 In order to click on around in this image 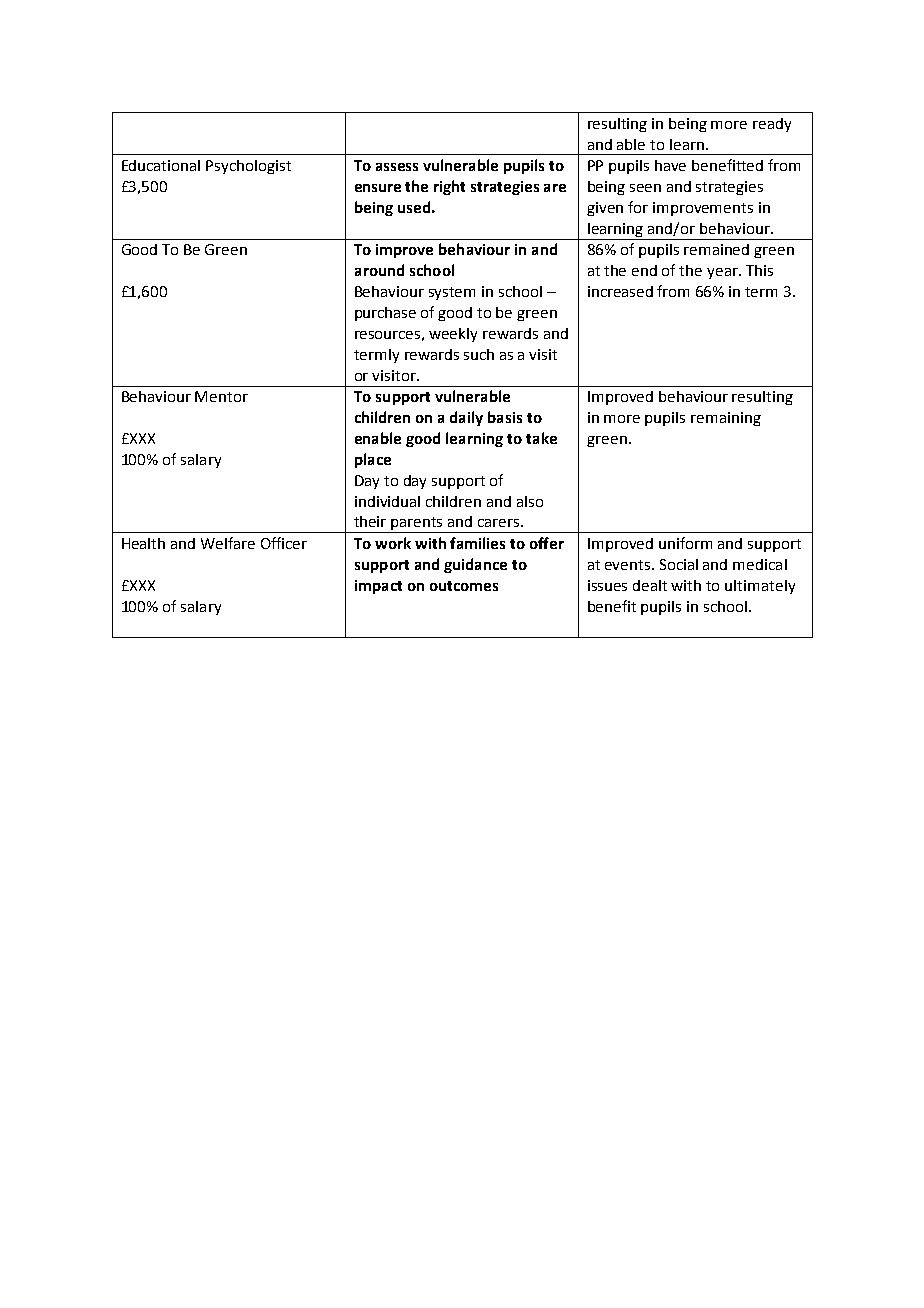, I will do `click(379, 270)`.
